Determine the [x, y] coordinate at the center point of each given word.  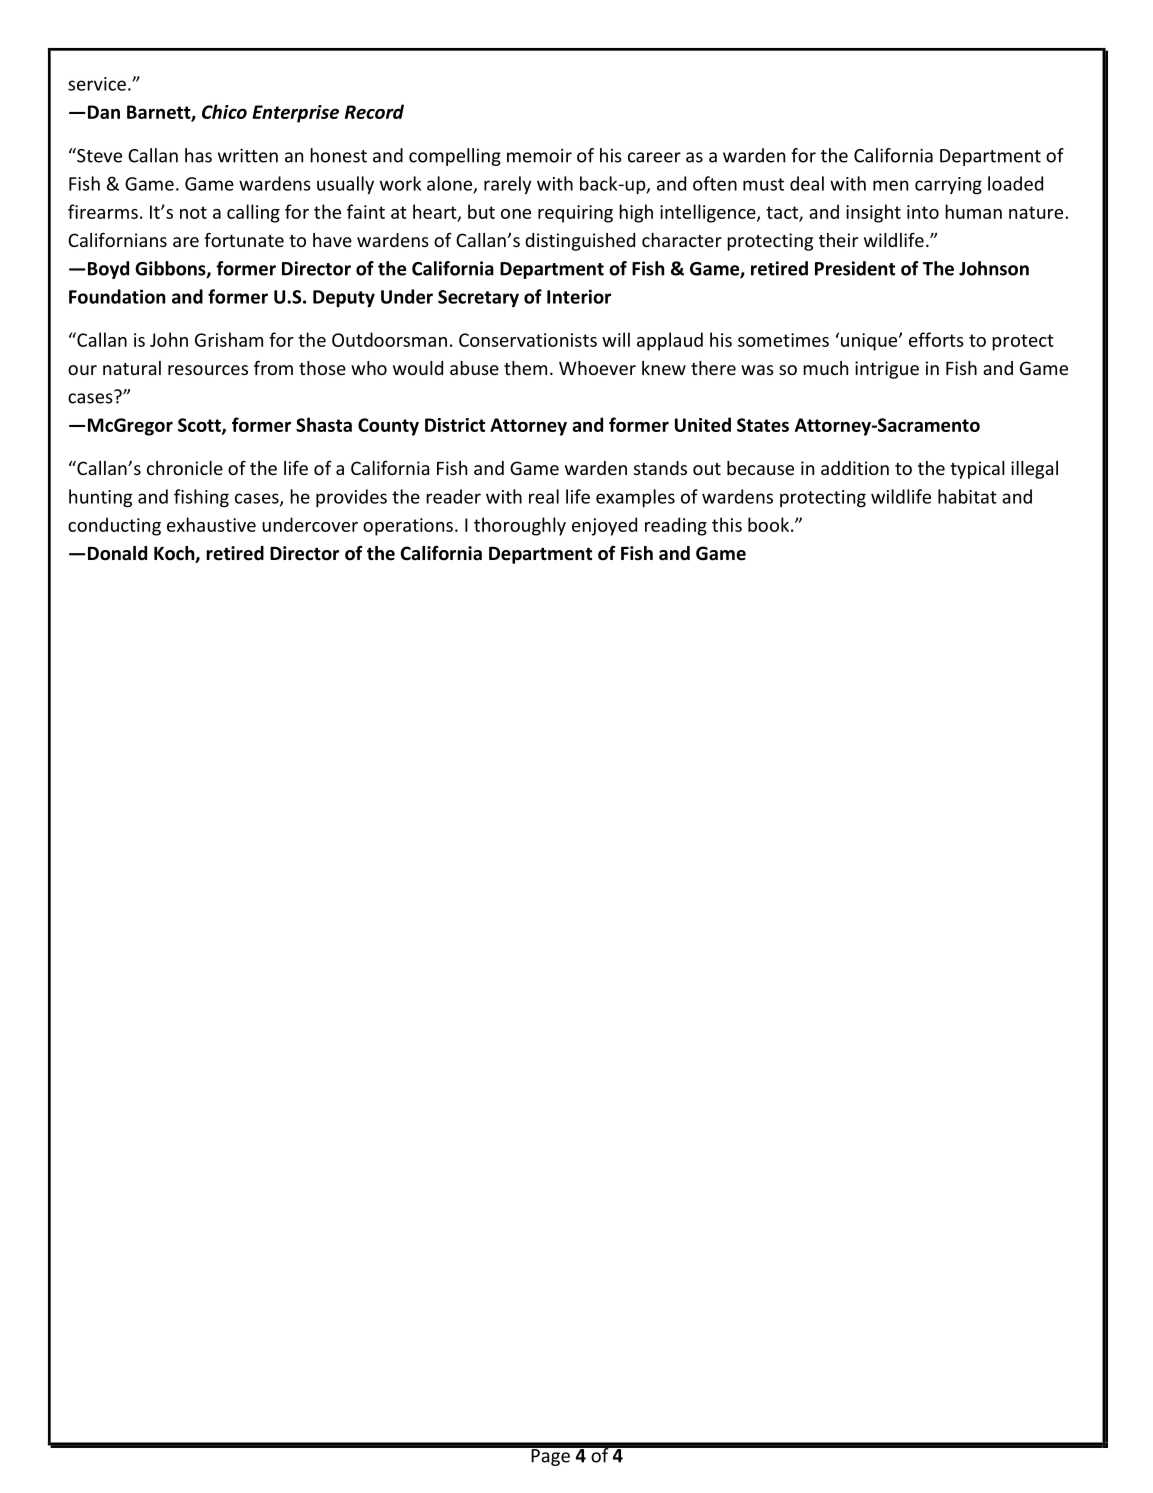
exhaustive [211, 524]
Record [374, 111]
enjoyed [604, 526]
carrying [948, 185]
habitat [967, 496]
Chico [224, 111]
